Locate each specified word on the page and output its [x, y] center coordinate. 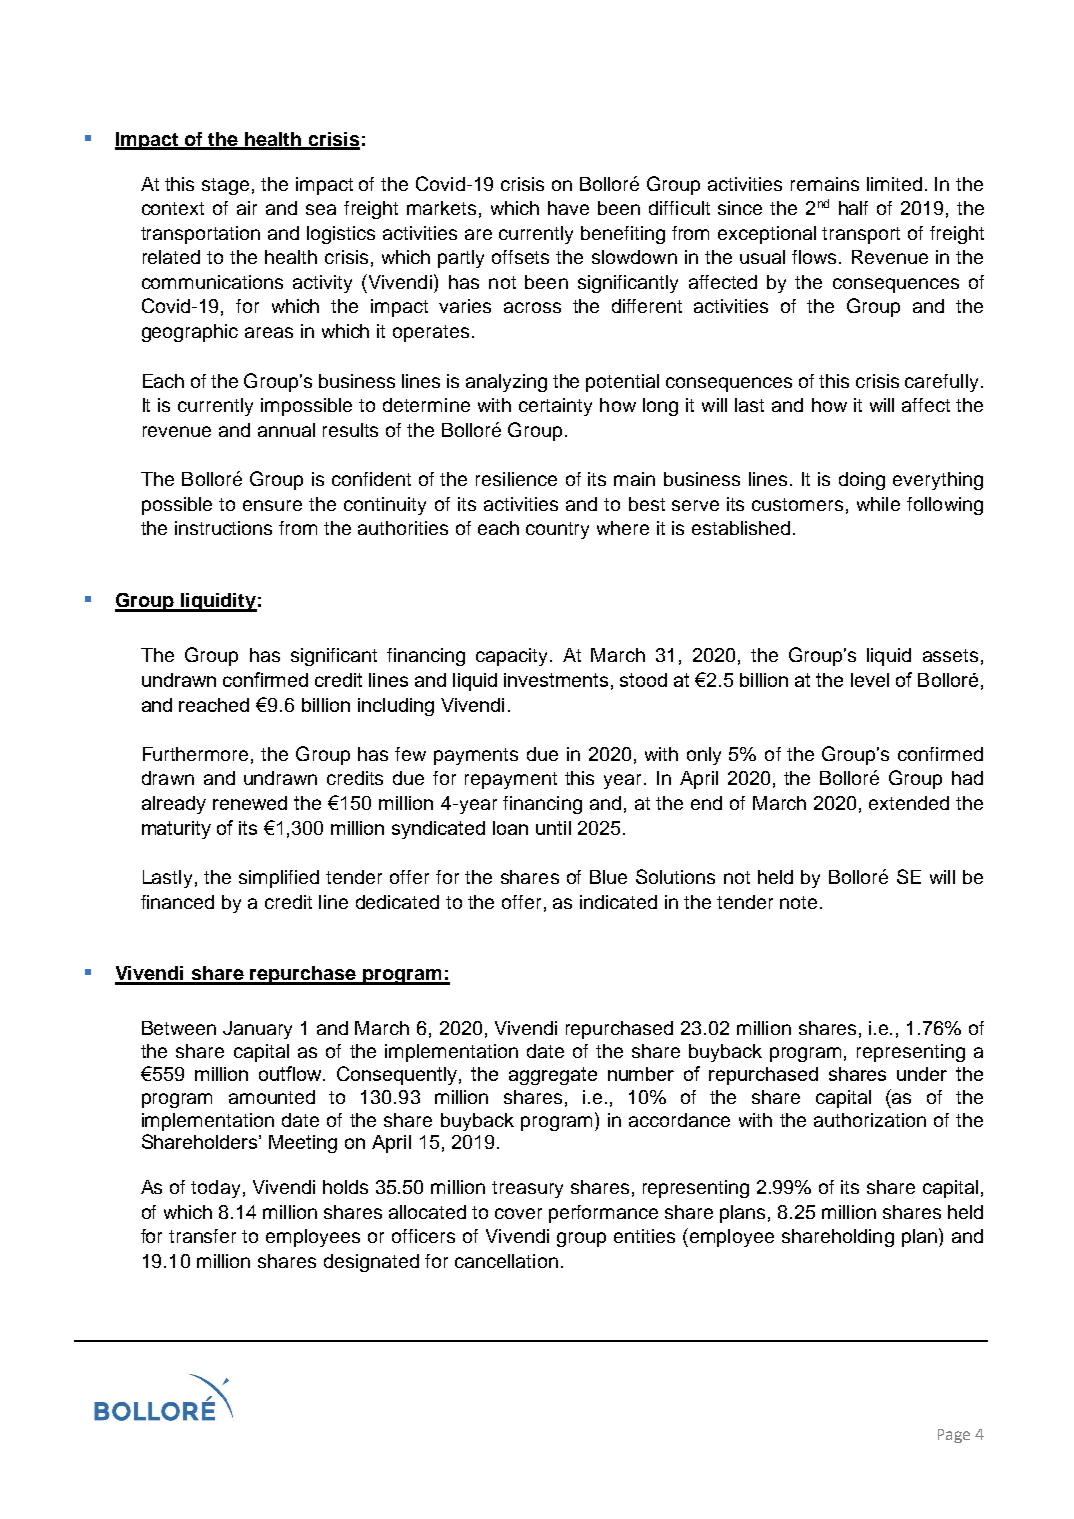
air [247, 208]
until [553, 828]
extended [909, 803]
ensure [272, 505]
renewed [250, 803]
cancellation [506, 1261]
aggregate [553, 1076]
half [853, 208]
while [878, 504]
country [557, 530]
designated [371, 1263]
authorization [870, 1120]
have [568, 208]
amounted [272, 1097]
